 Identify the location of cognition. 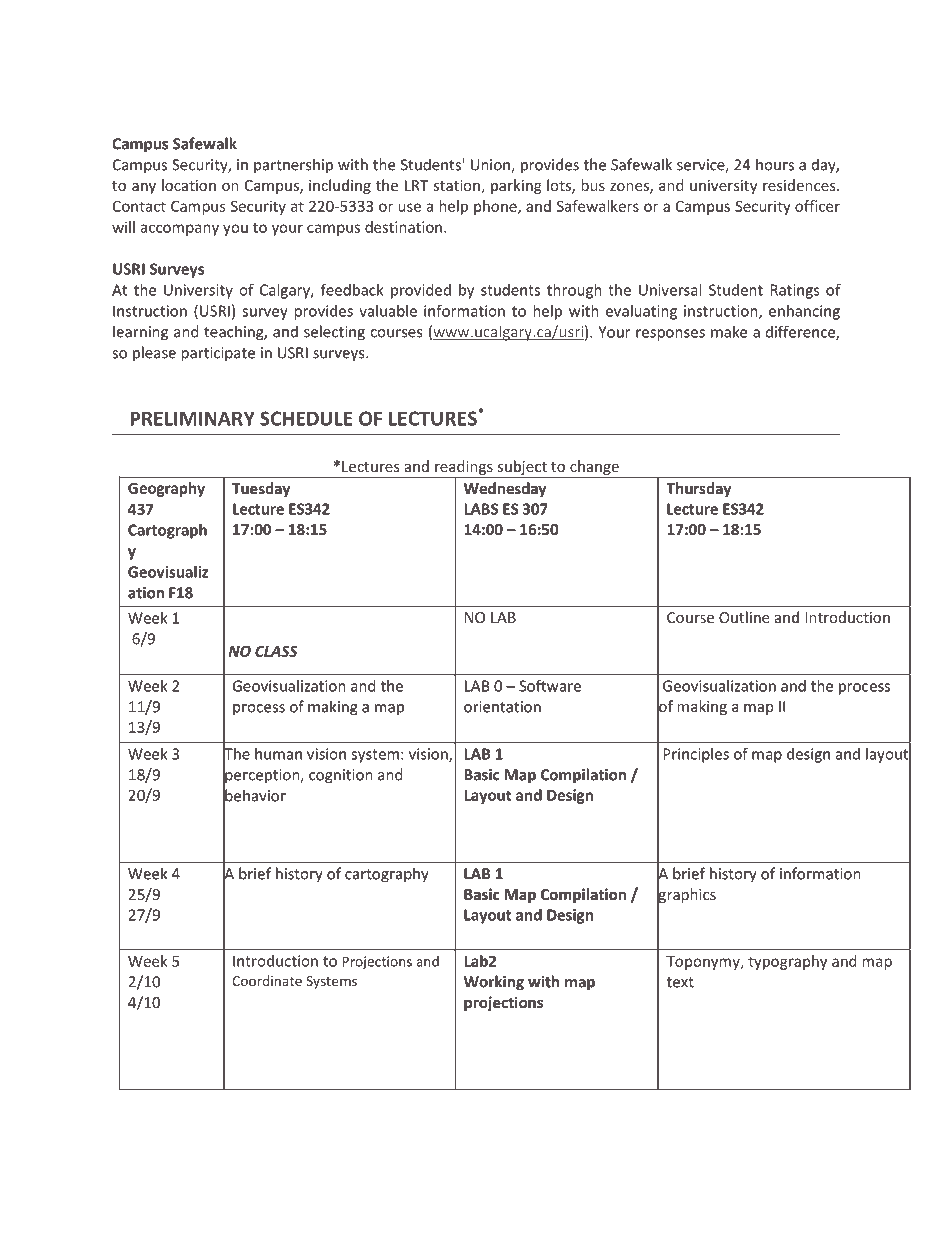
(341, 776).
